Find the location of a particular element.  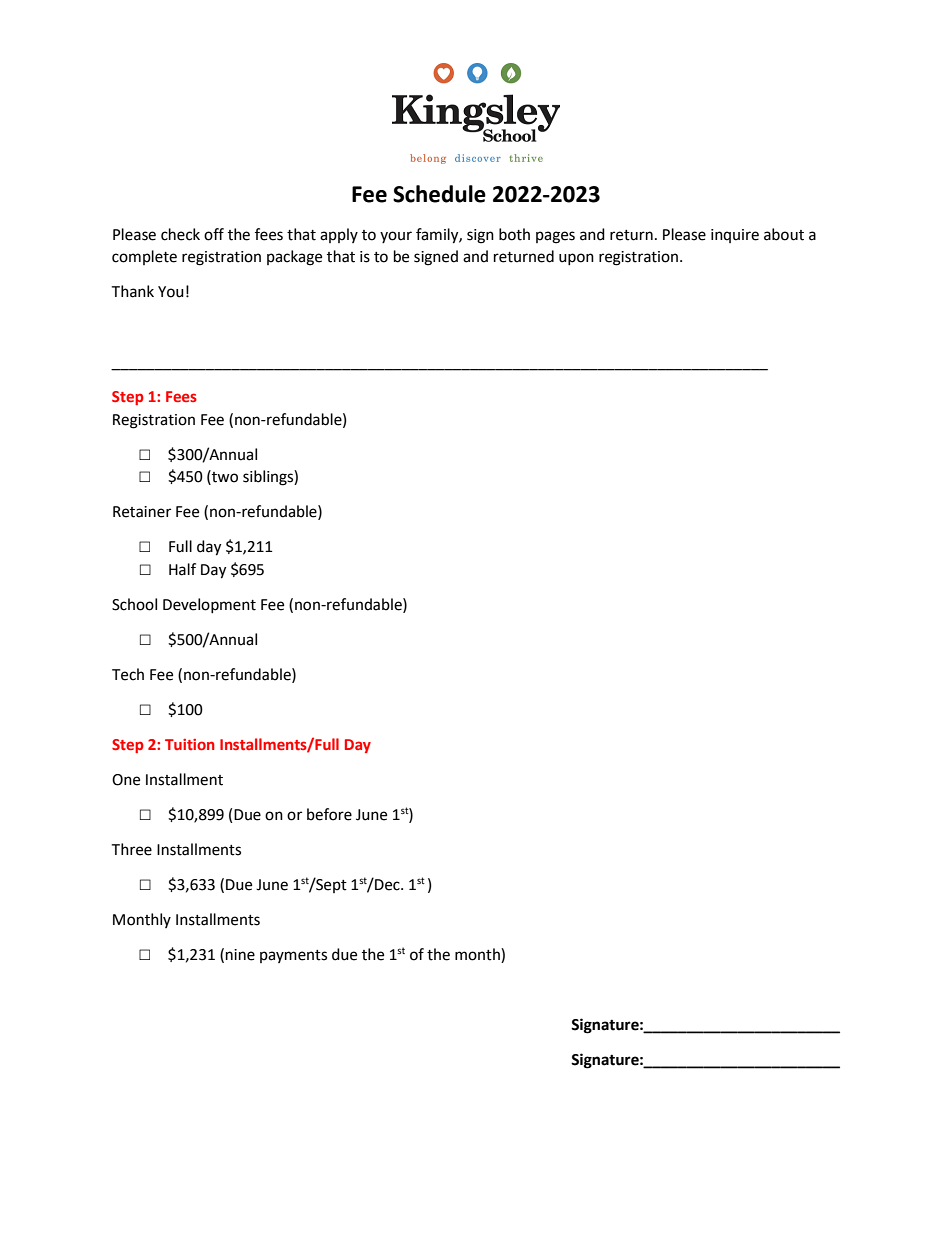

Tuition is located at coordinates (190, 744).
